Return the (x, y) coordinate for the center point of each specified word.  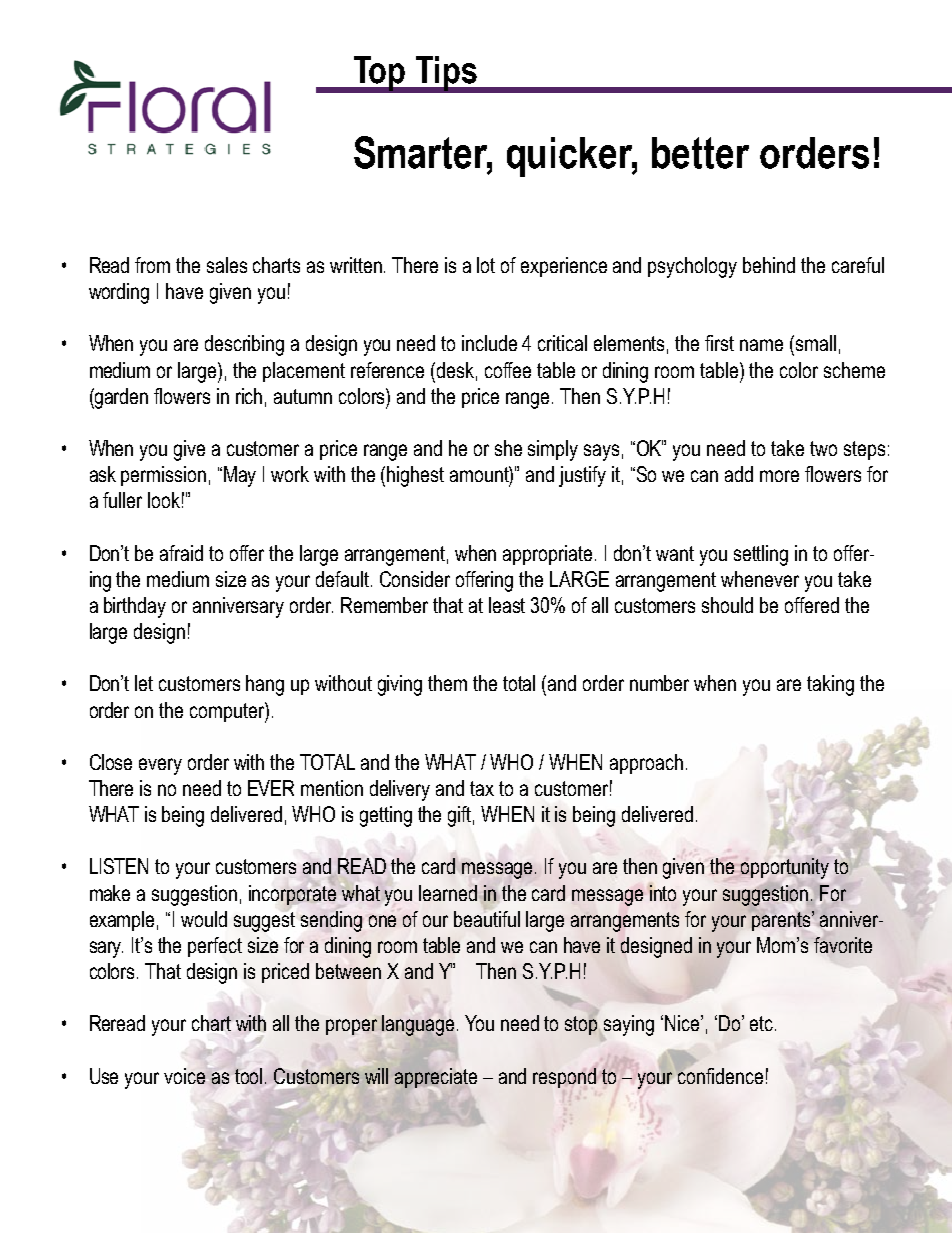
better (700, 153)
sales (227, 265)
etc (761, 1023)
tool (250, 1076)
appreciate (436, 1078)
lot (486, 265)
